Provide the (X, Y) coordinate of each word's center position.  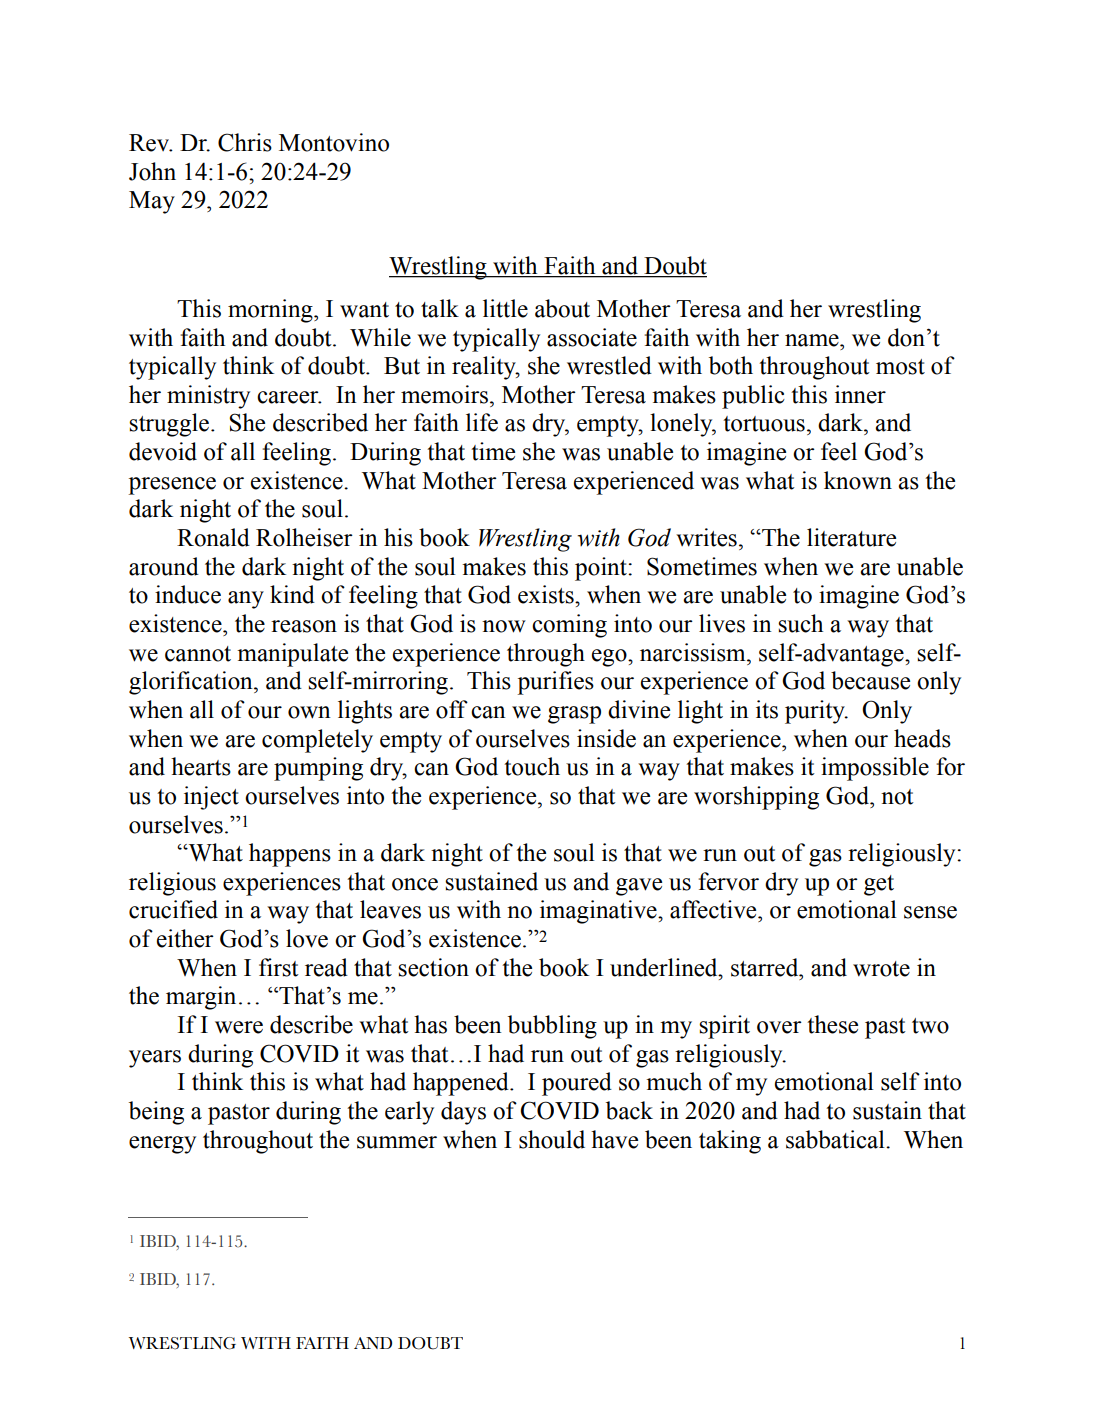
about (562, 308)
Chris (245, 142)
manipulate (292, 655)
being (156, 1113)
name (813, 340)
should (552, 1139)
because (870, 680)
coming (569, 626)
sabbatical (836, 1139)
